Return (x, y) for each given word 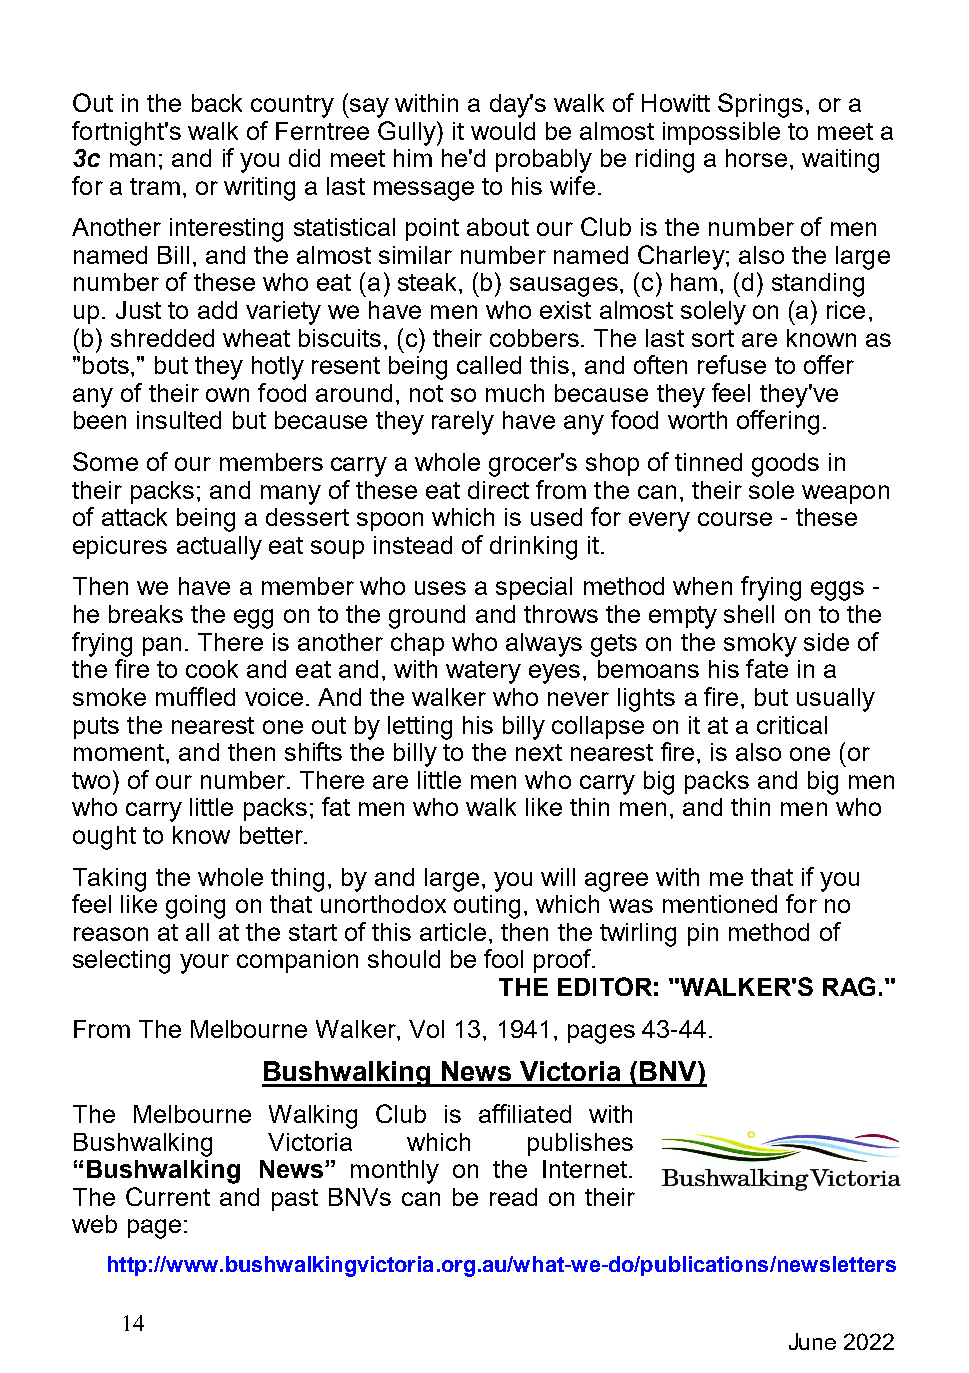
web (94, 1224)
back (217, 103)
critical (792, 725)
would (503, 131)
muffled (195, 696)
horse (756, 158)
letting (420, 728)
